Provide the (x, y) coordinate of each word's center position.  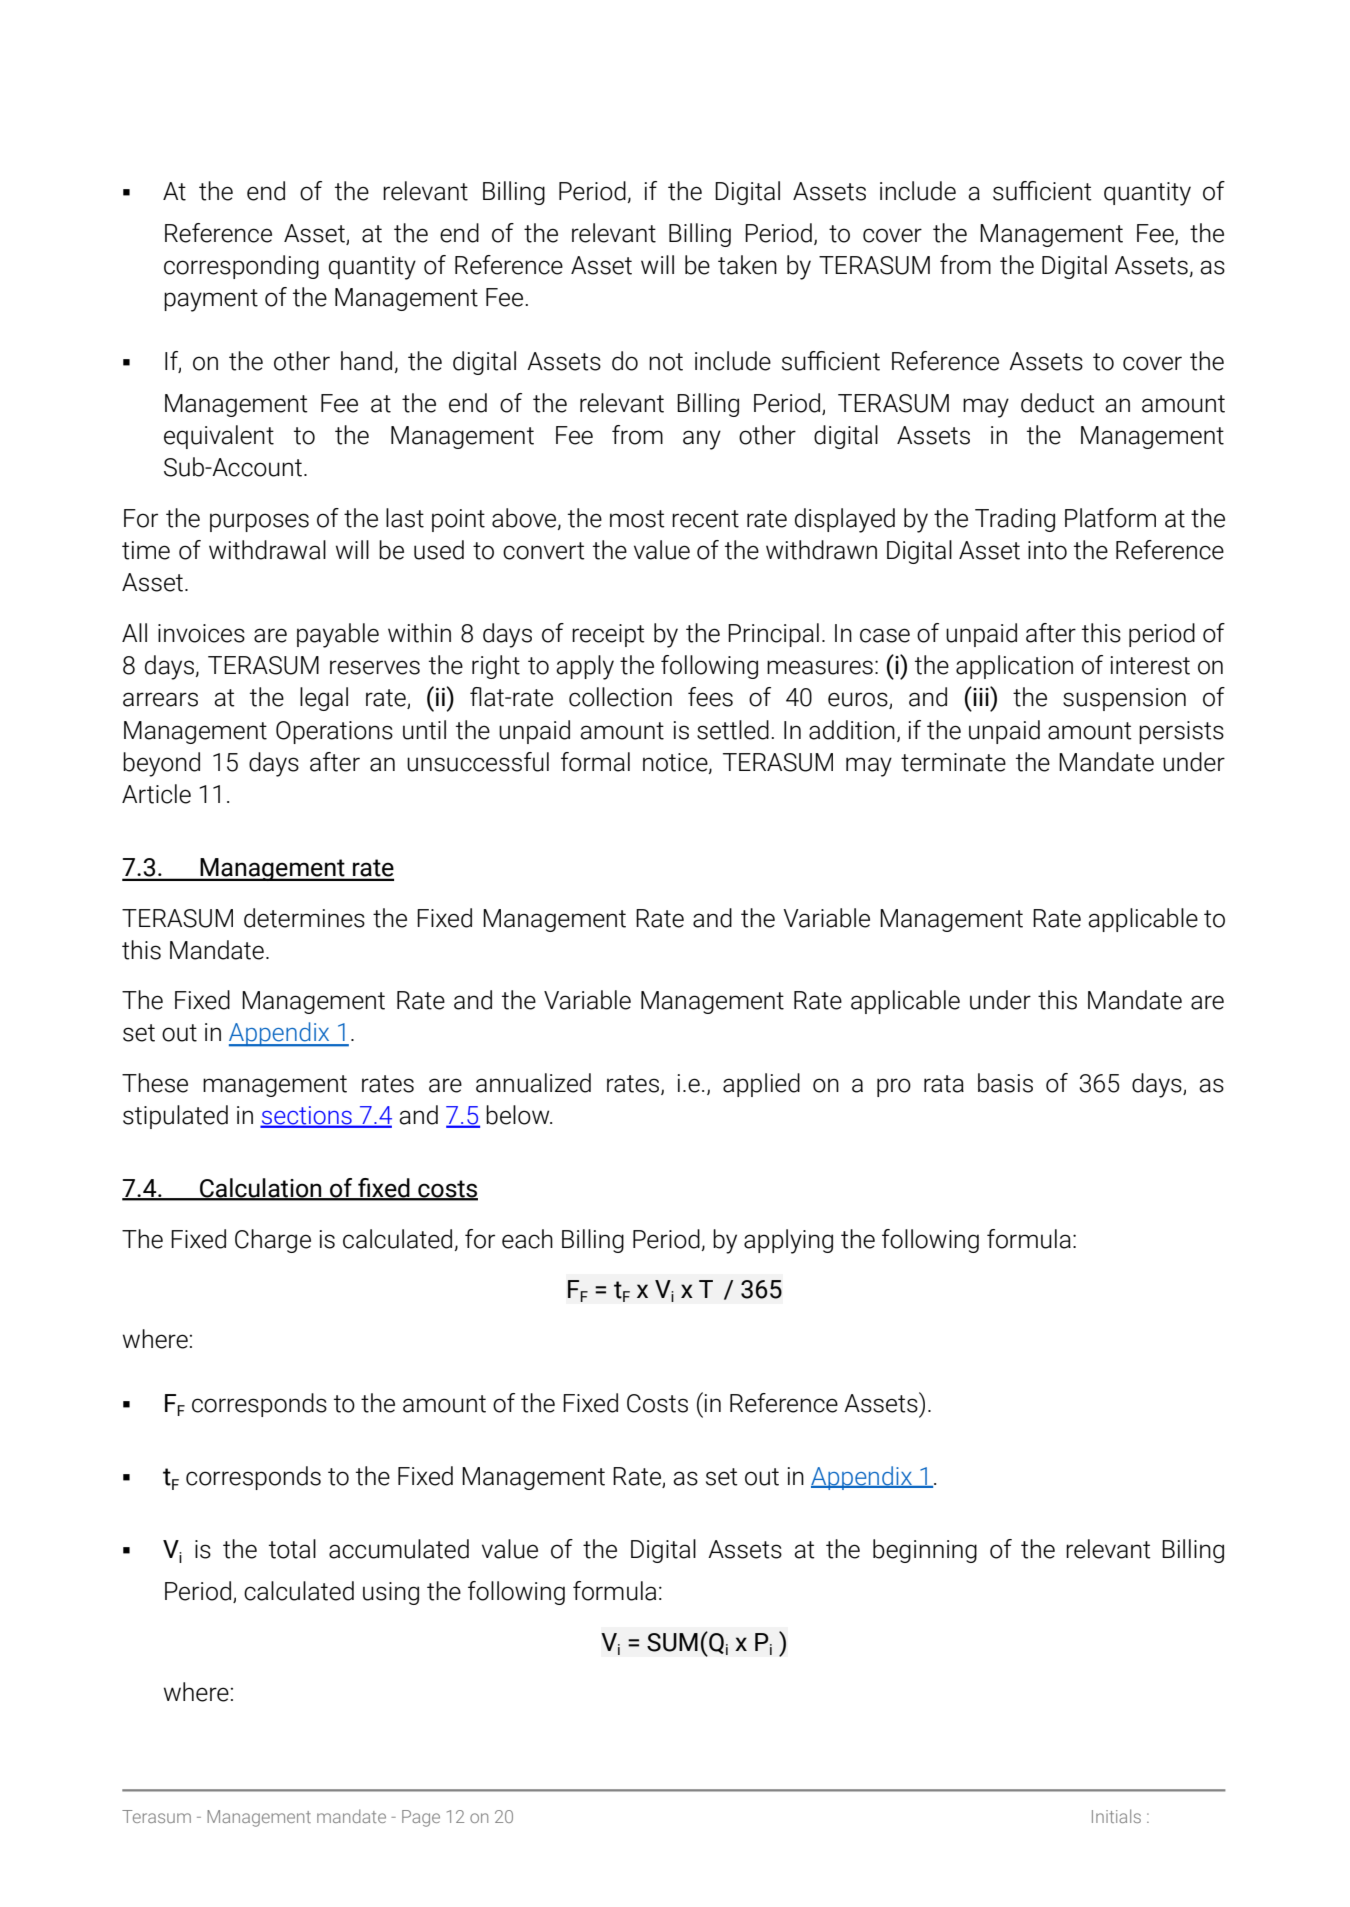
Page (421, 1818)
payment (211, 300)
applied (761, 1085)
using (391, 1593)
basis (1005, 1083)
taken (747, 265)
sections (307, 1116)
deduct (1058, 403)
